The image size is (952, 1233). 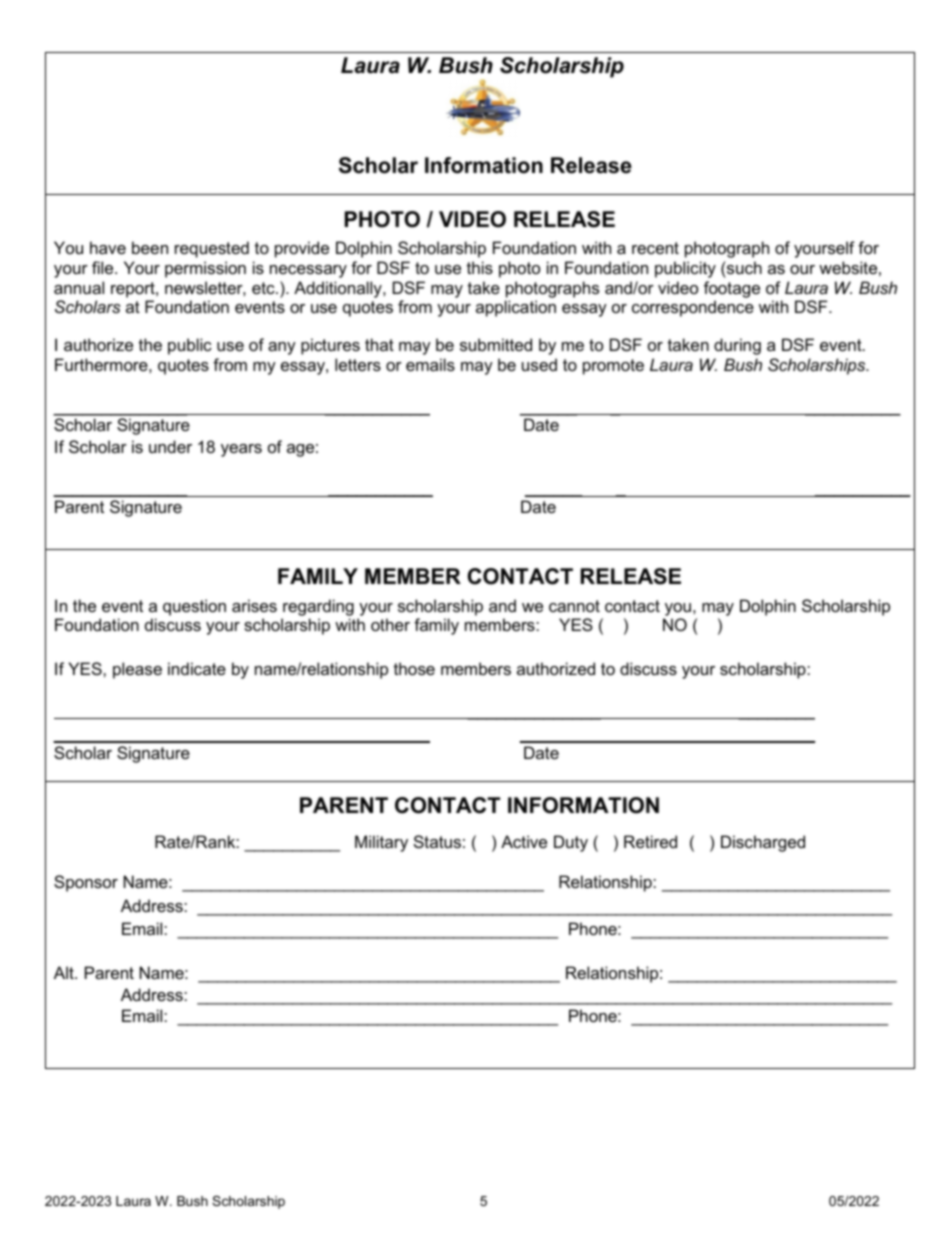 I want to click on Alt, so click(x=65, y=972).
